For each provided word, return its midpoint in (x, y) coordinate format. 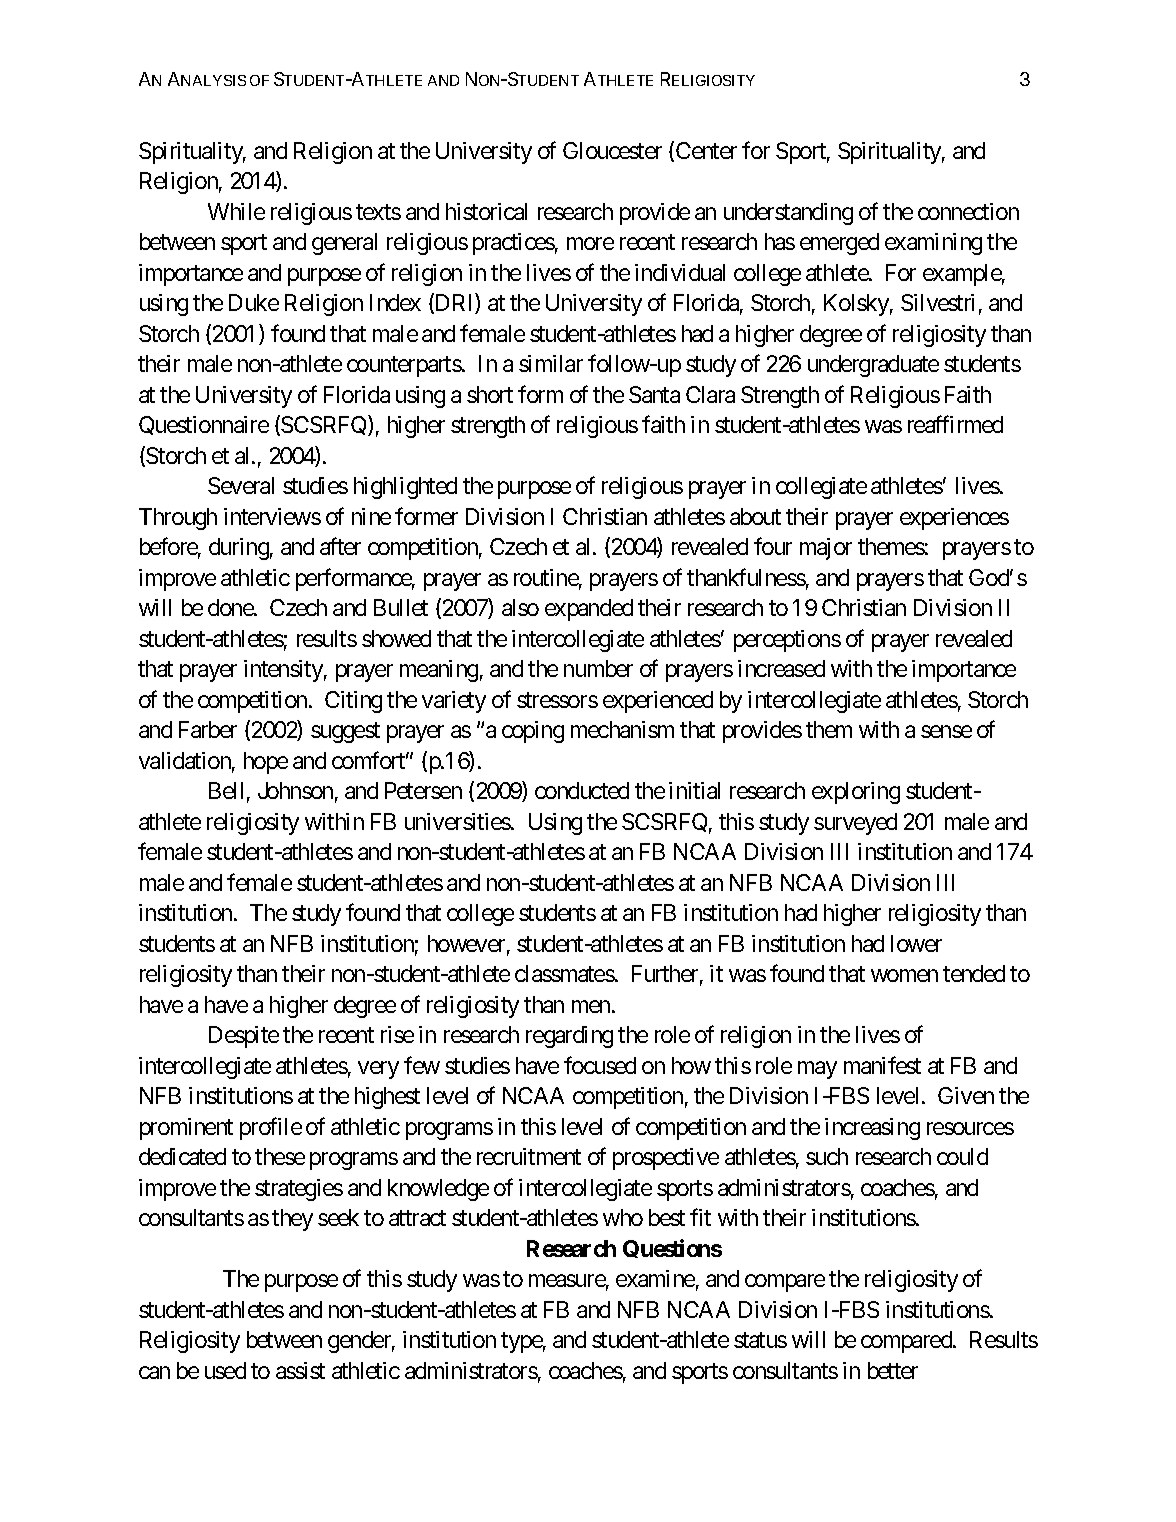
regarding (569, 1037)
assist (300, 1370)
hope (266, 763)
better (893, 1370)
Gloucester (612, 150)
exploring (856, 793)
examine (655, 1278)
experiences (954, 519)
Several (241, 485)
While (236, 211)
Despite (244, 1037)
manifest (882, 1065)
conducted (582, 790)
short (490, 394)
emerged (839, 244)
